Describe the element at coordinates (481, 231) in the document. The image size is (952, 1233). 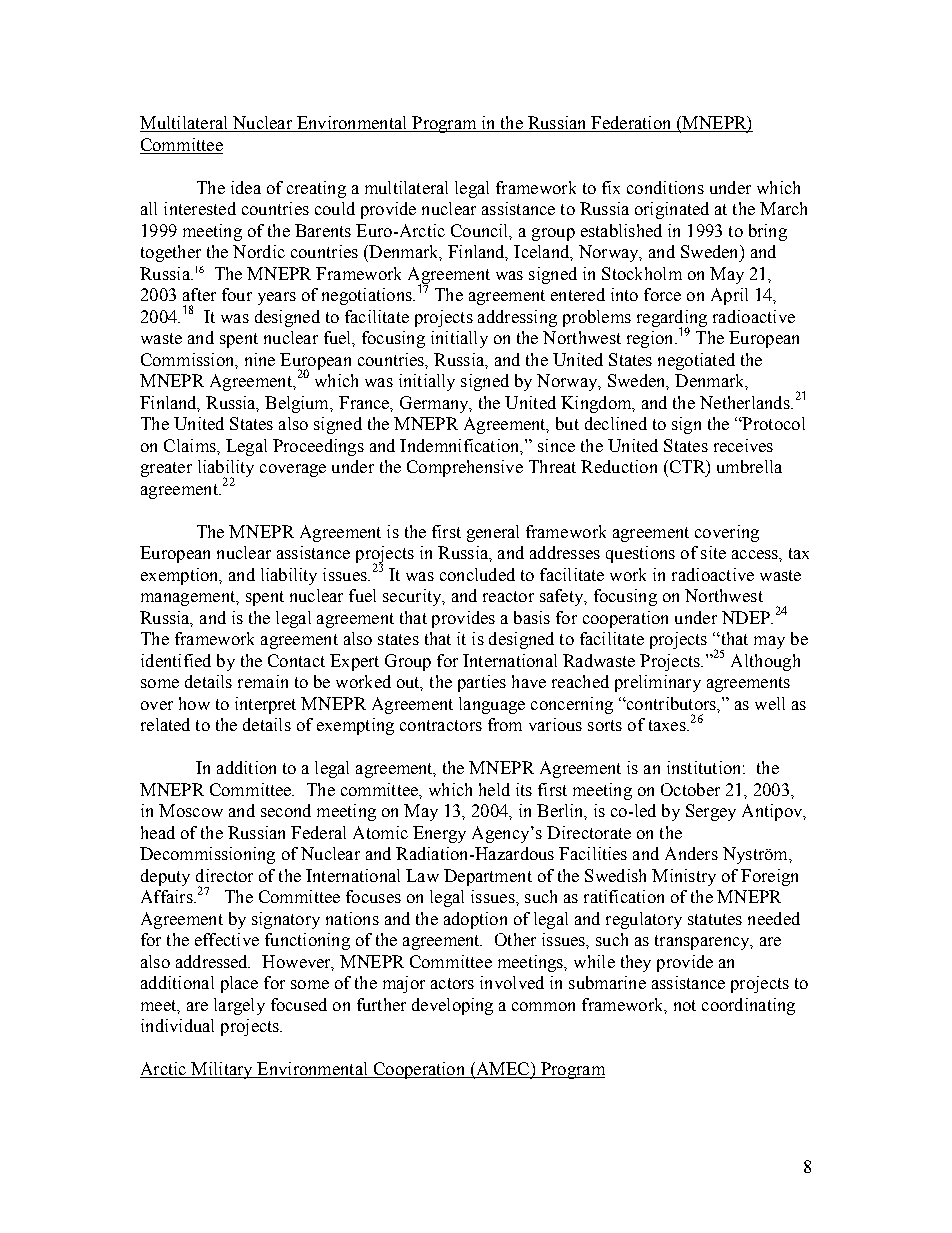
I see `Council` at that location.
